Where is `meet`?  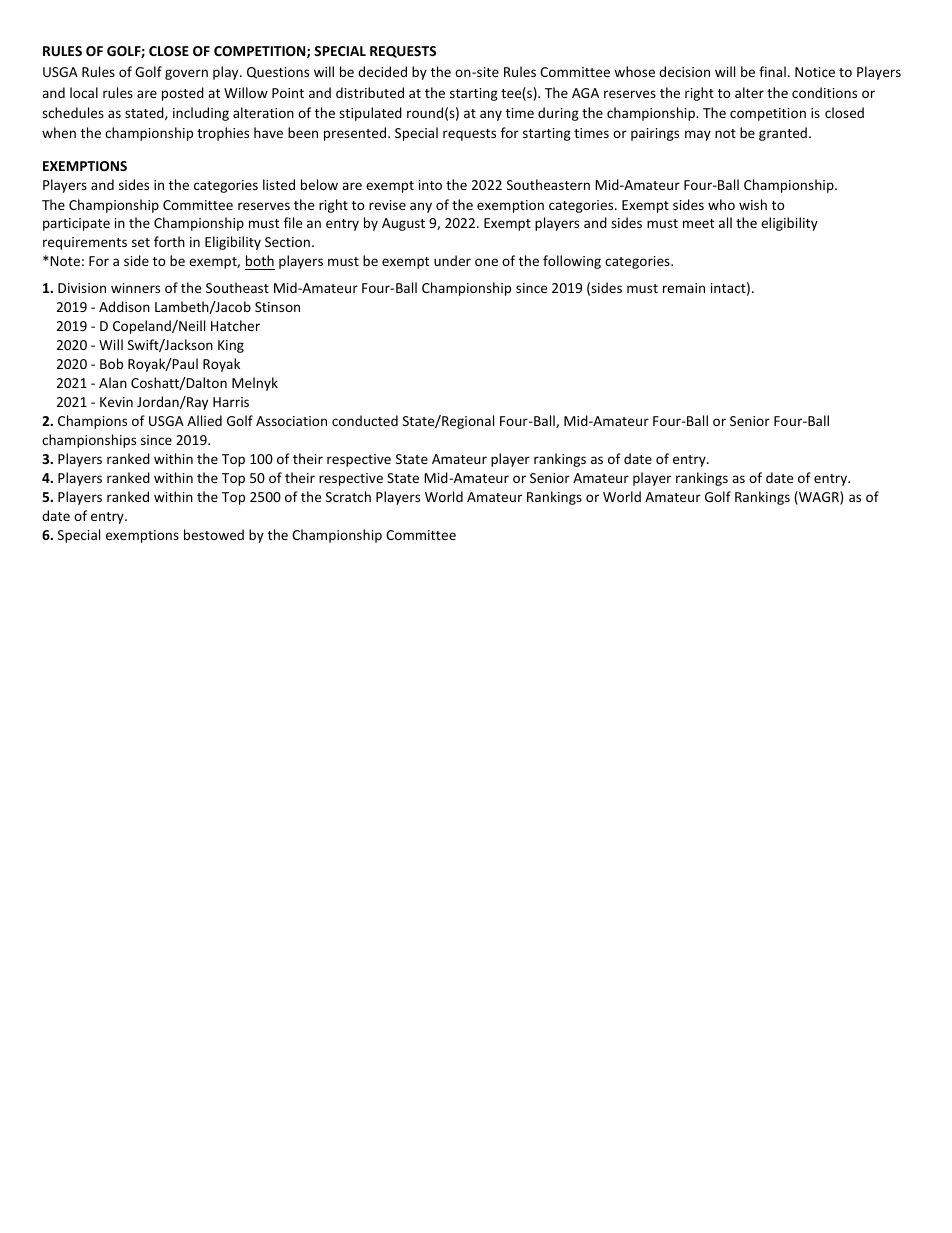
meet is located at coordinates (698, 223).
